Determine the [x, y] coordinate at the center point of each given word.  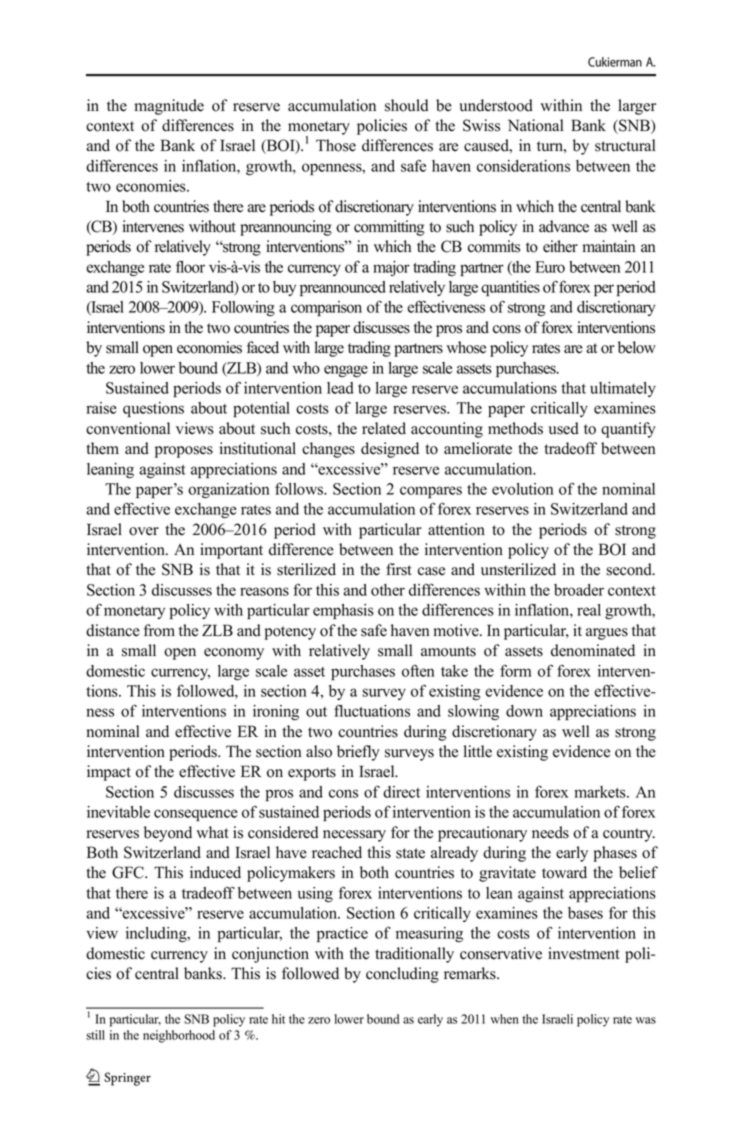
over [144, 531]
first [399, 569]
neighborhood [179, 1036]
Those [336, 145]
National [535, 125]
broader [579, 590]
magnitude [169, 107]
